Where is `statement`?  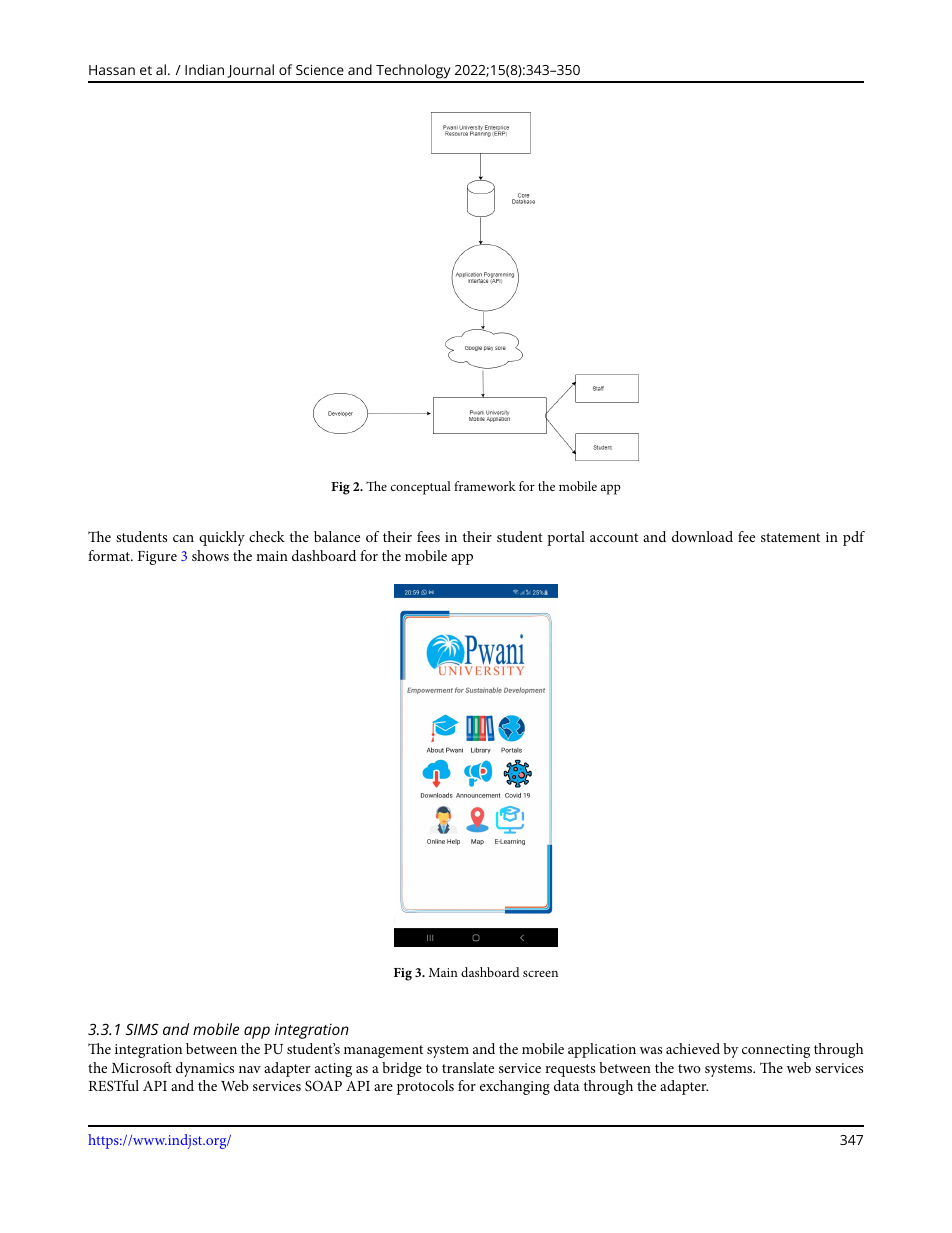
statement is located at coordinates (790, 537).
